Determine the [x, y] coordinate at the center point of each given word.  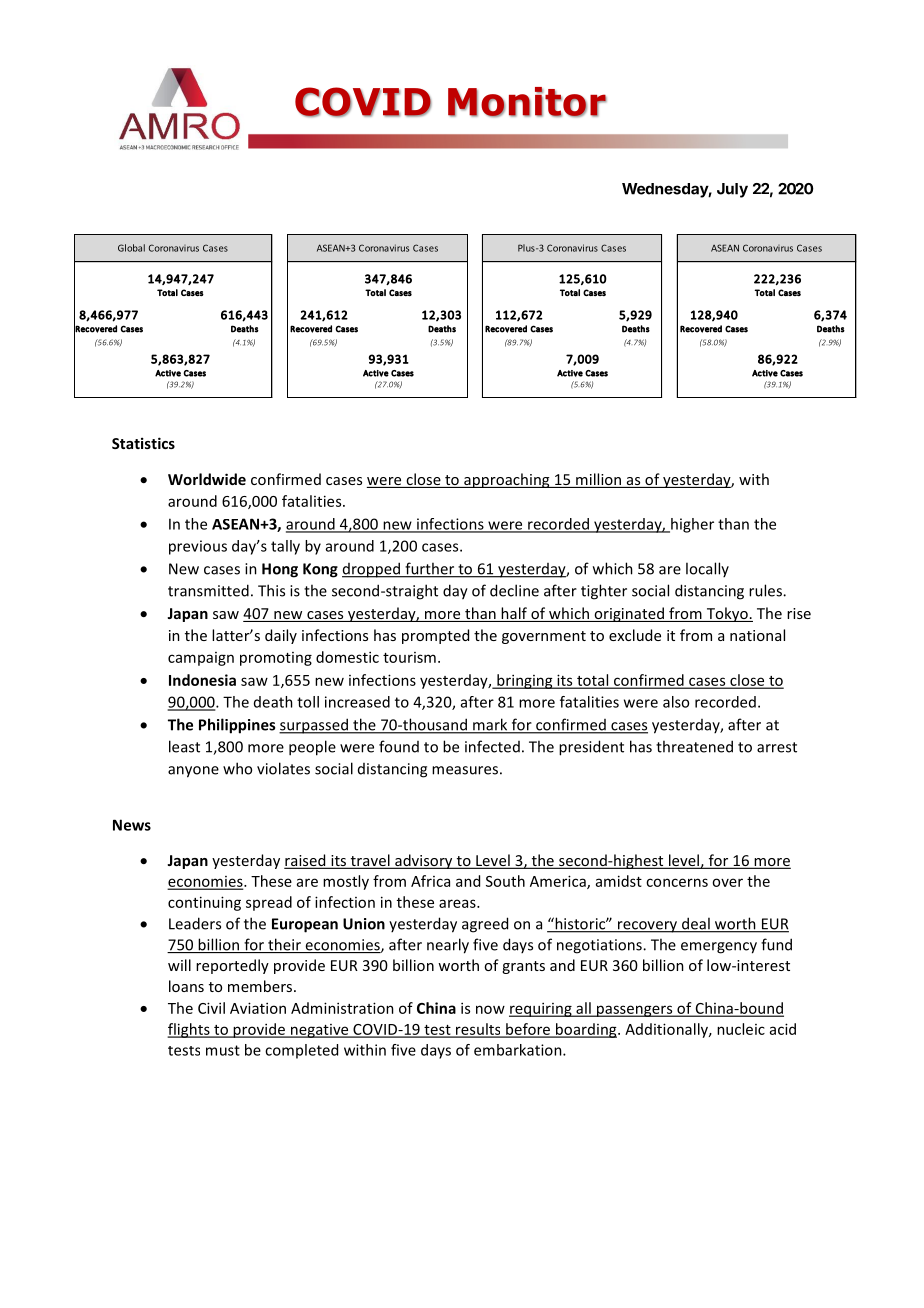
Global [131, 248]
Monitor [527, 102]
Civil [211, 1008]
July [732, 190]
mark [490, 725]
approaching [507, 480]
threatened [694, 746]
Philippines [237, 726]
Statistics [143, 443]
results [478, 1030]
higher [691, 525]
